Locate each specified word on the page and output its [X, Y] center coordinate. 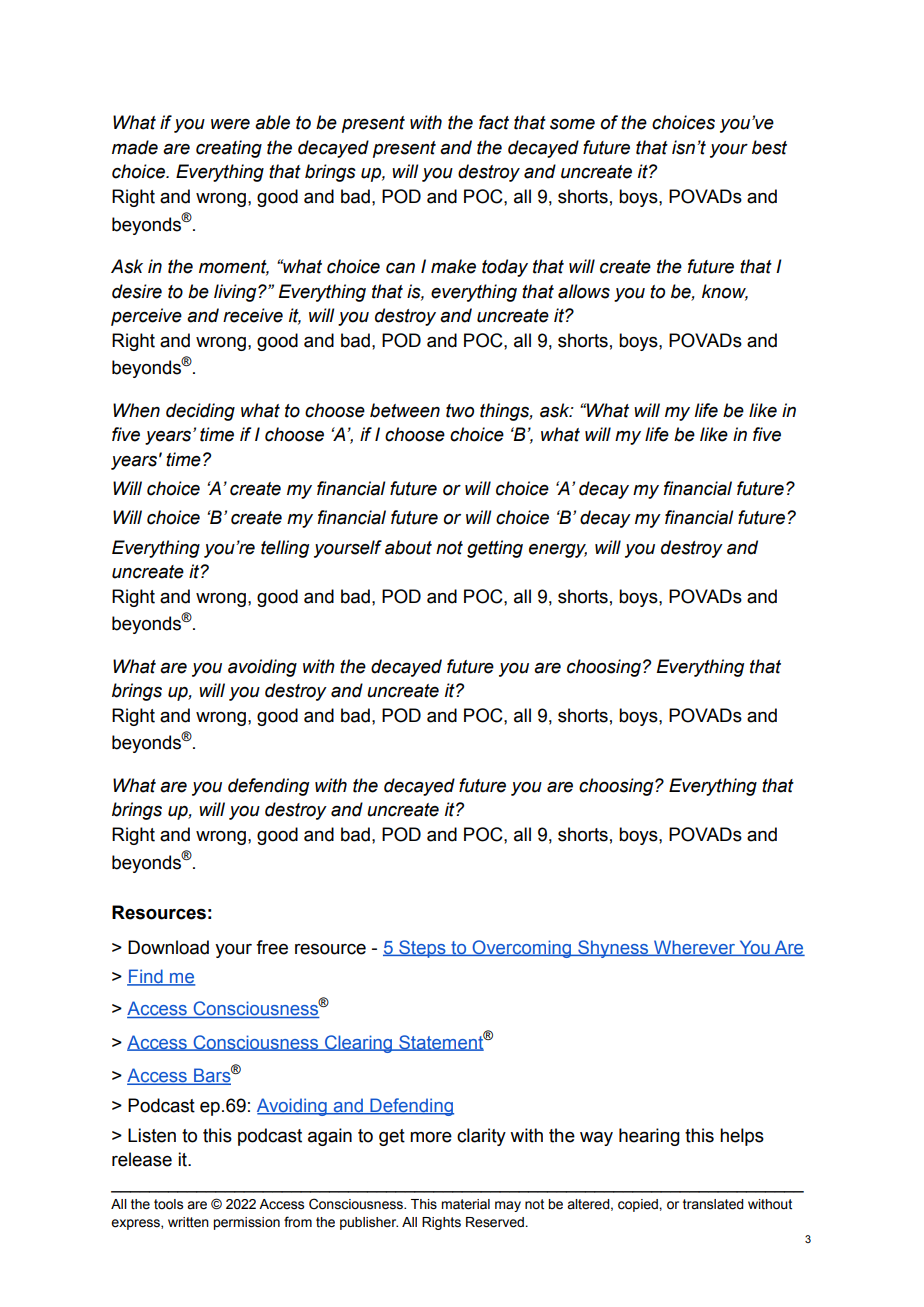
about [408, 547]
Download [168, 947]
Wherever [694, 948]
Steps [422, 949]
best [769, 147]
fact [494, 122]
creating [229, 149]
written [188, 1222]
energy [558, 551]
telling [285, 549]
